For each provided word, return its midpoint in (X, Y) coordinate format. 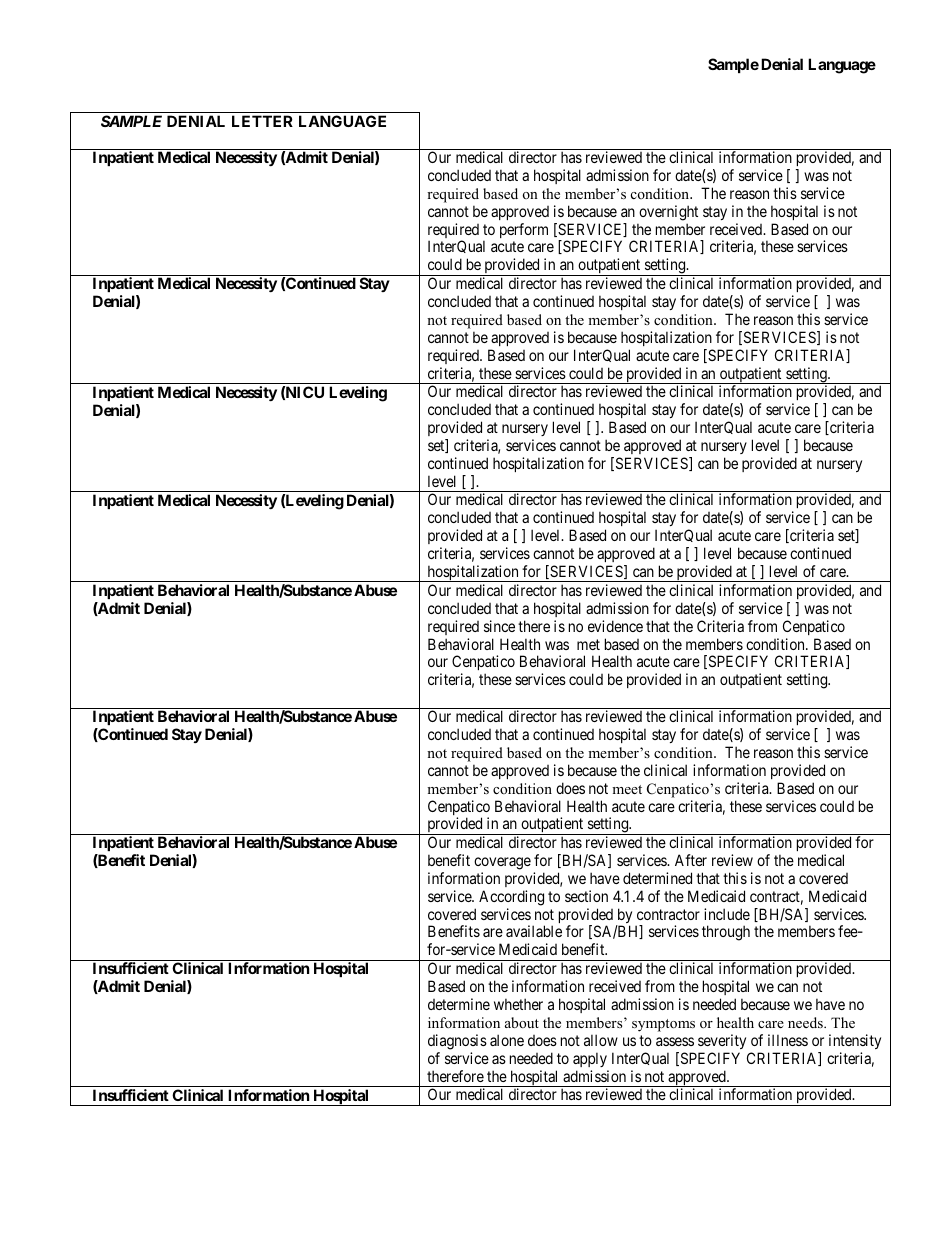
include (727, 914)
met (588, 644)
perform (524, 230)
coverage (502, 863)
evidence (615, 626)
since (499, 626)
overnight (668, 213)
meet (627, 789)
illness (788, 1040)
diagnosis (457, 1042)
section (586, 896)
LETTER (262, 121)
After (691, 860)
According (511, 898)
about (522, 1022)
